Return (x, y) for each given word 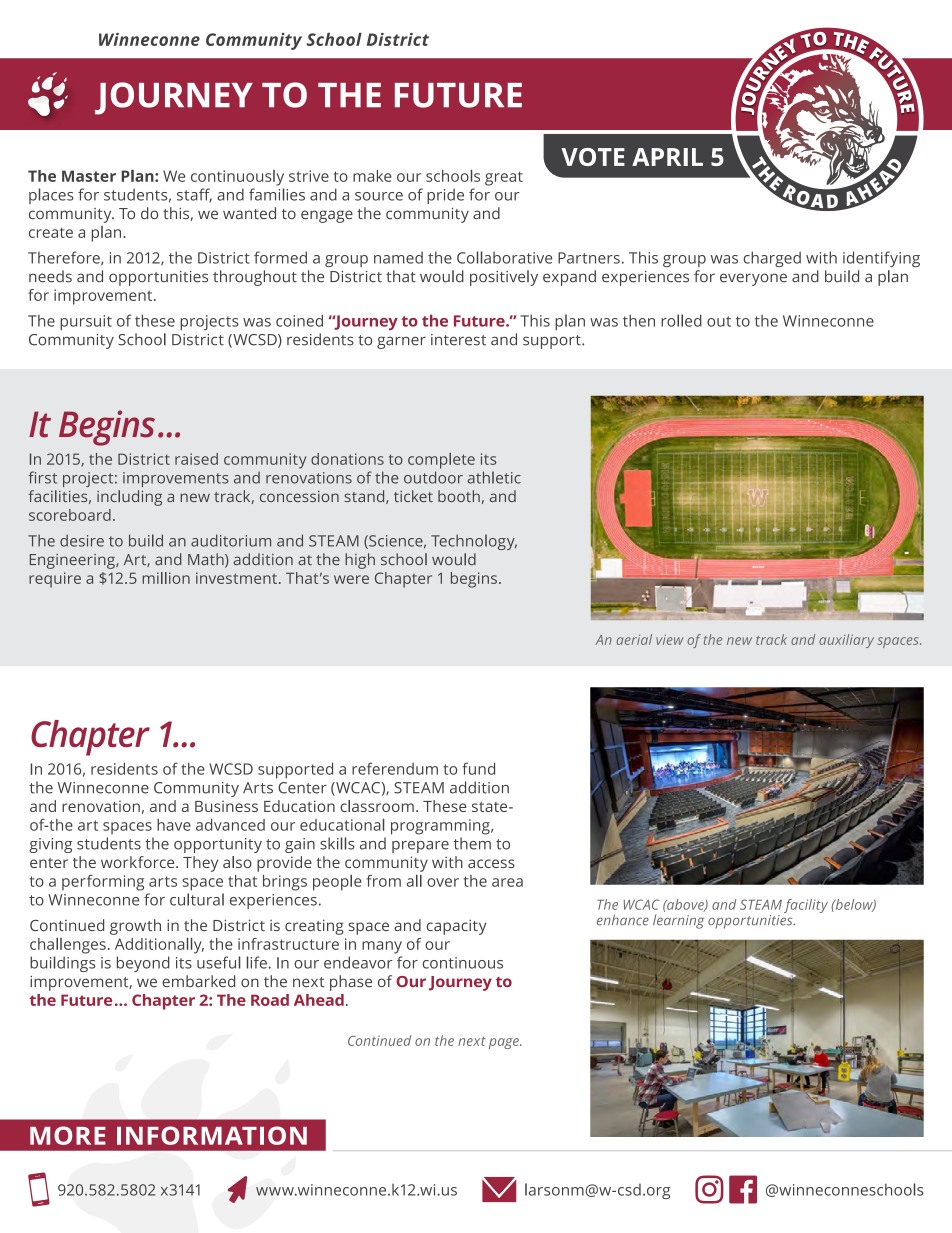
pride (445, 196)
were (351, 579)
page (505, 1043)
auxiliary (846, 641)
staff (194, 195)
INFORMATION (212, 1135)
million (166, 578)
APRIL (667, 157)
